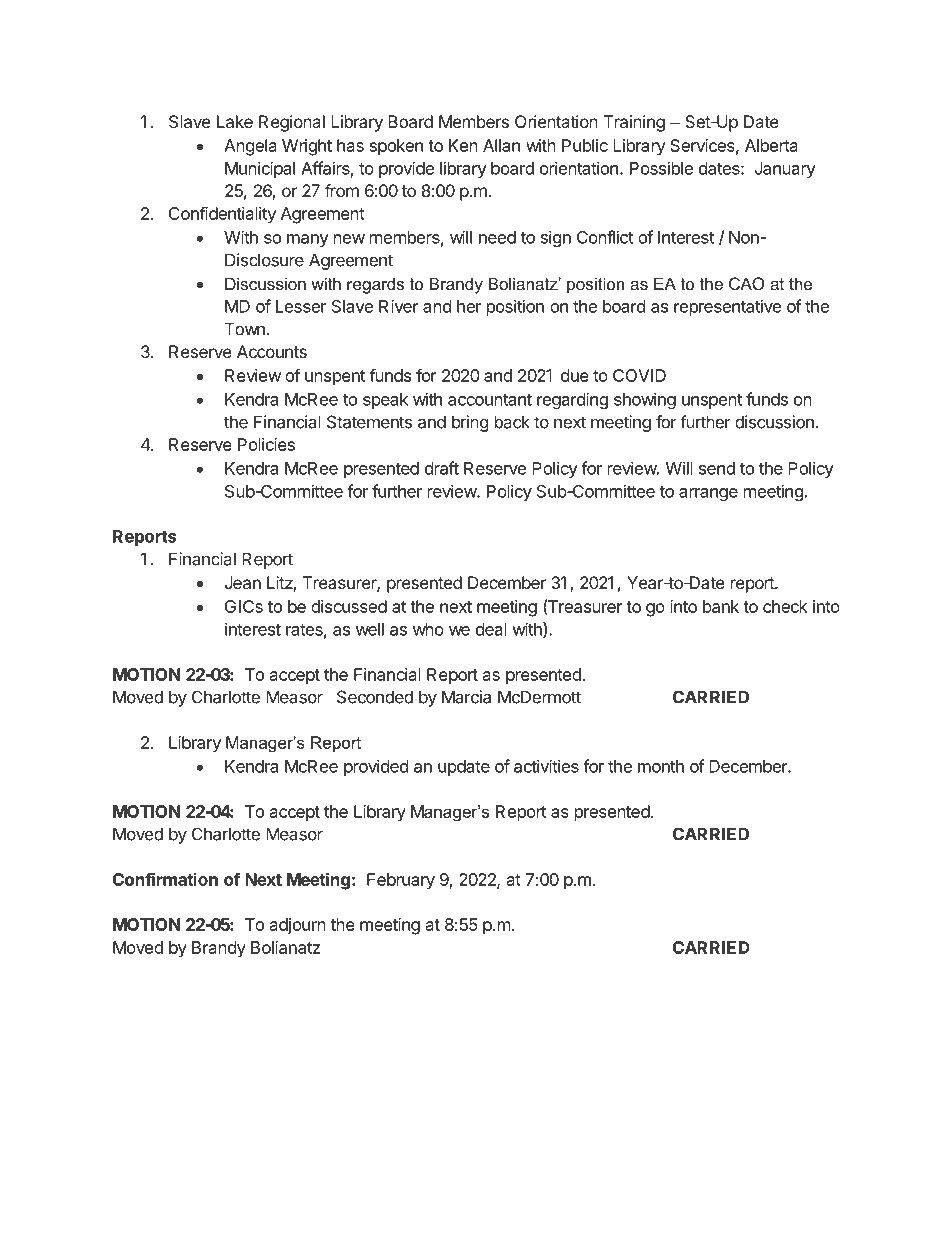 The height and width of the screenshot is (1233, 952). What do you see at coordinates (490, 400) in the screenshot?
I see `accountant` at bounding box center [490, 400].
